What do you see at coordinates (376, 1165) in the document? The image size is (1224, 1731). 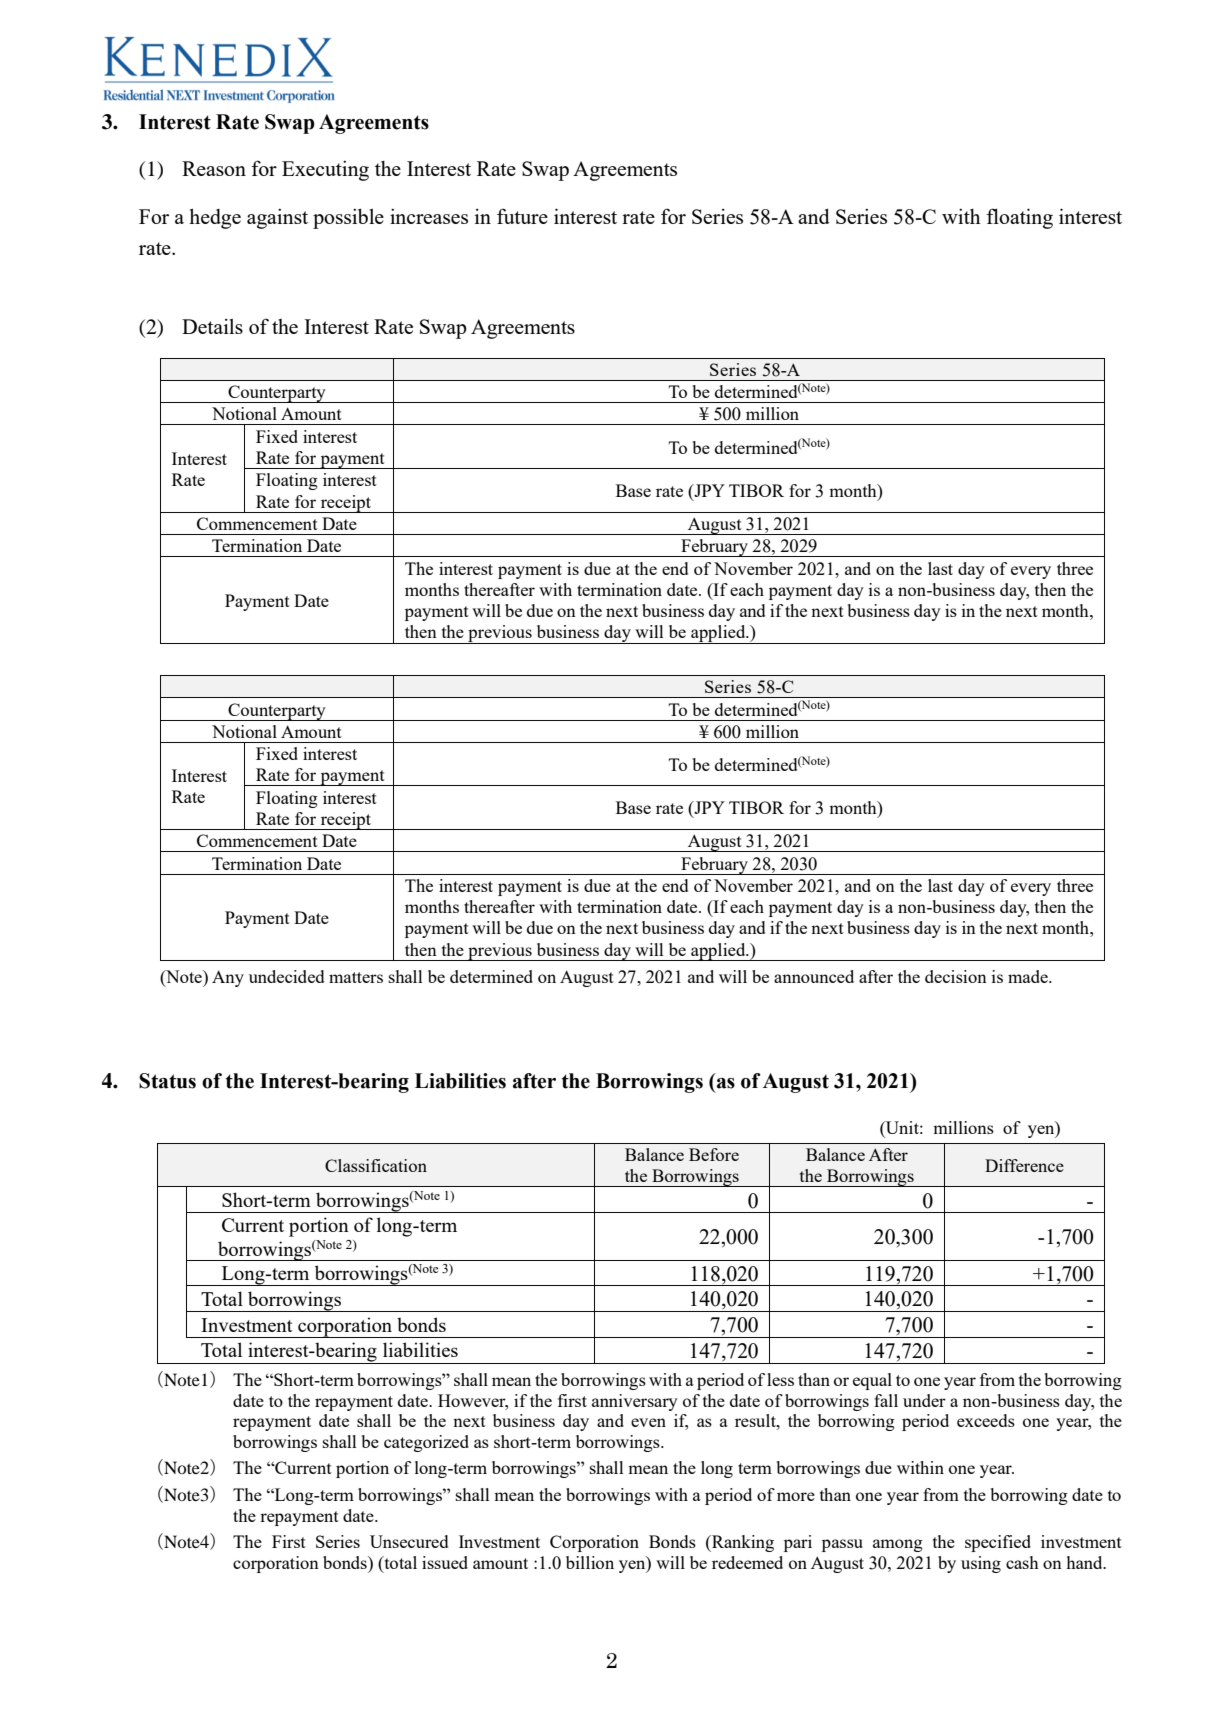 I see `Classification` at bounding box center [376, 1165].
